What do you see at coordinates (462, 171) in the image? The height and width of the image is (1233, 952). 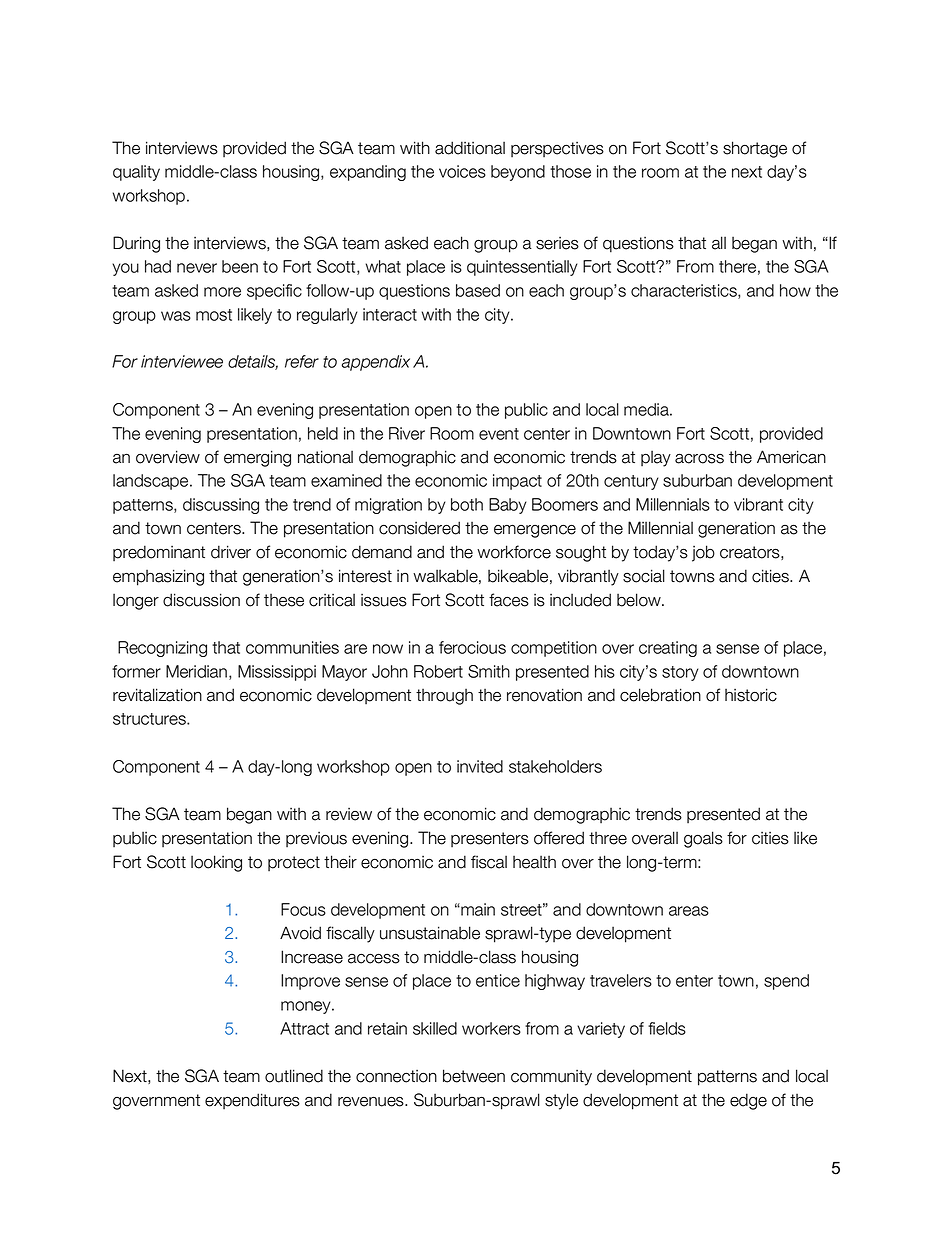 I see `voices` at bounding box center [462, 171].
